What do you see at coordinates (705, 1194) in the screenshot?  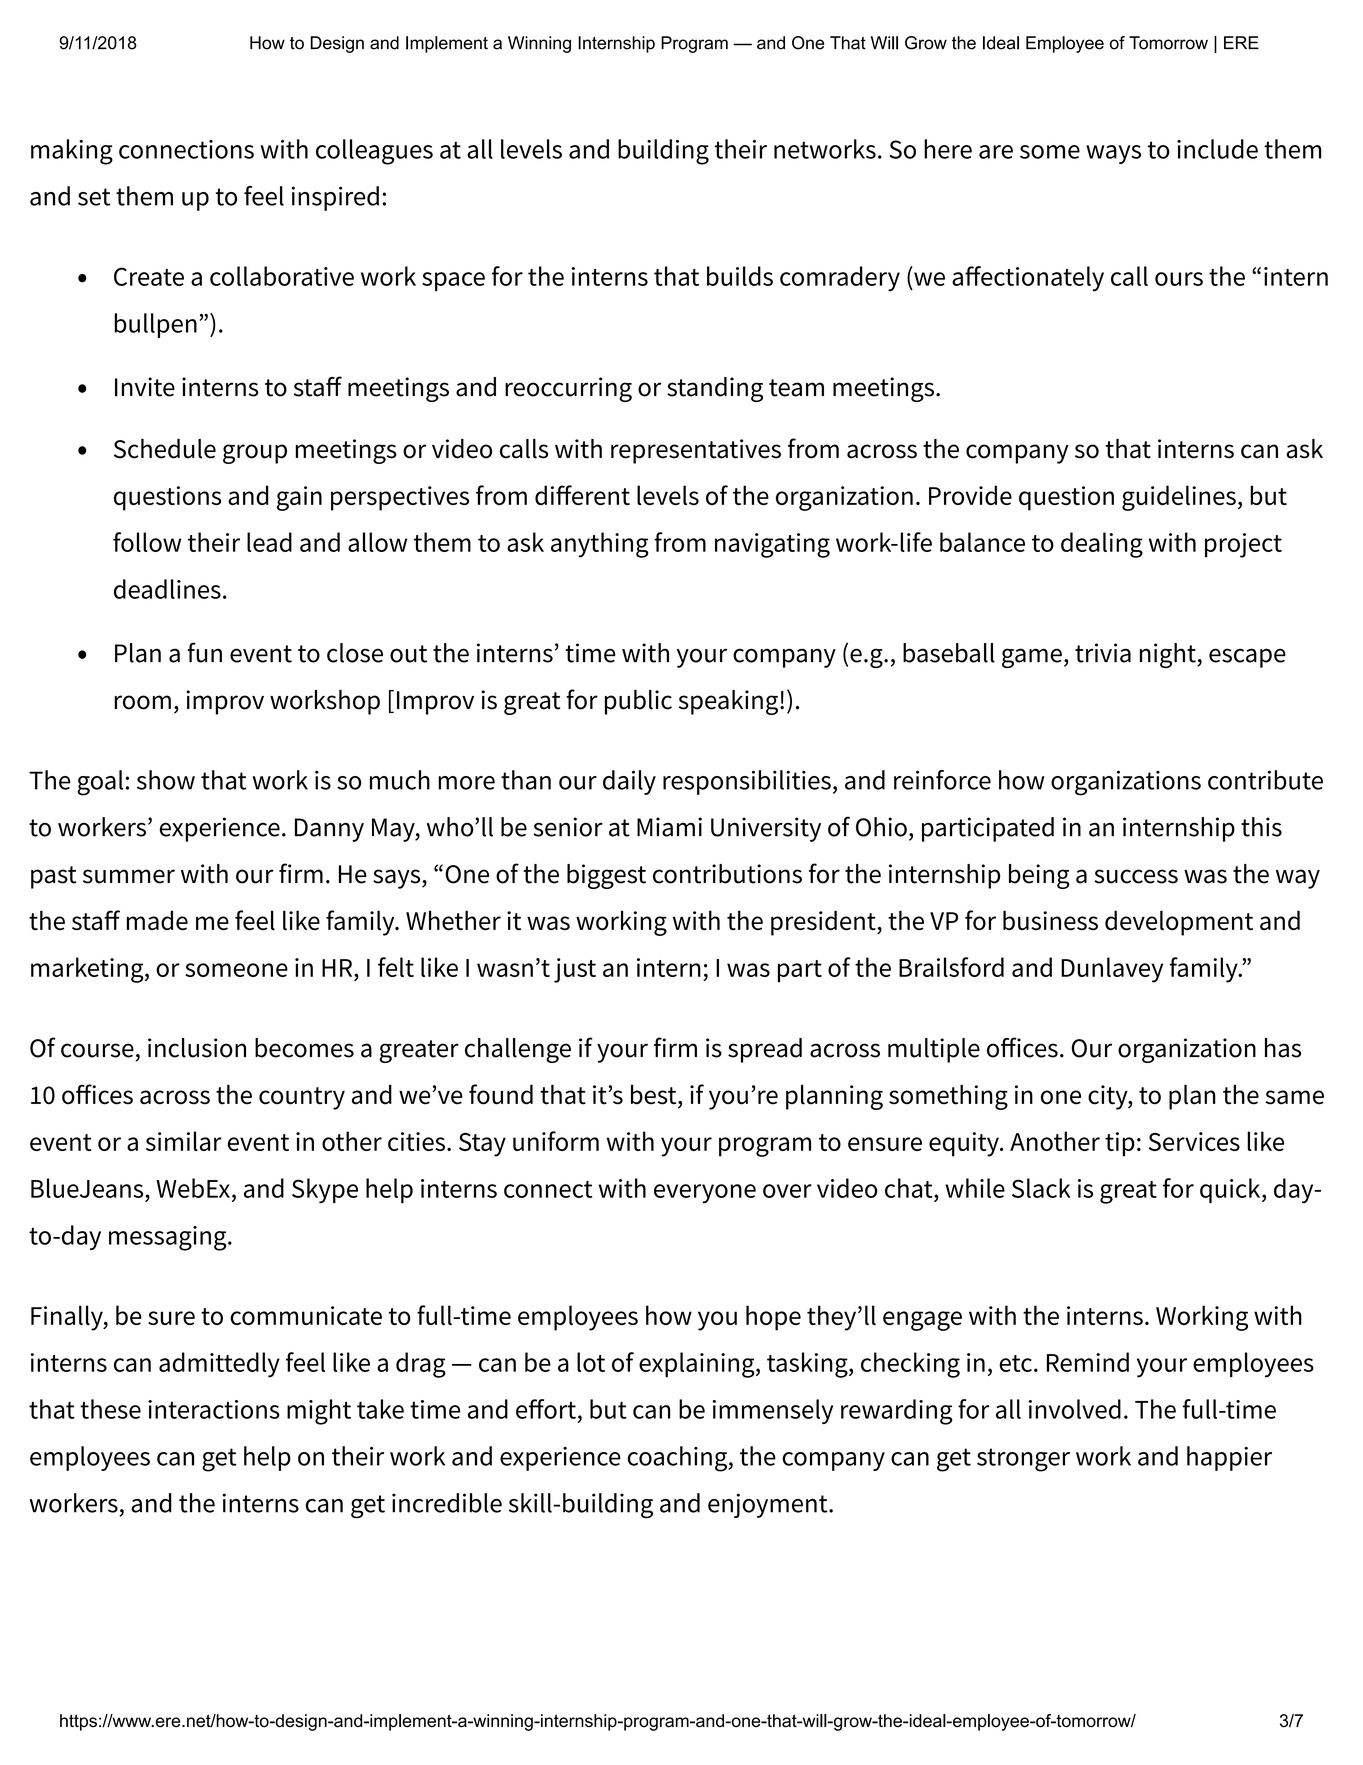 I see `everyone` at bounding box center [705, 1194].
